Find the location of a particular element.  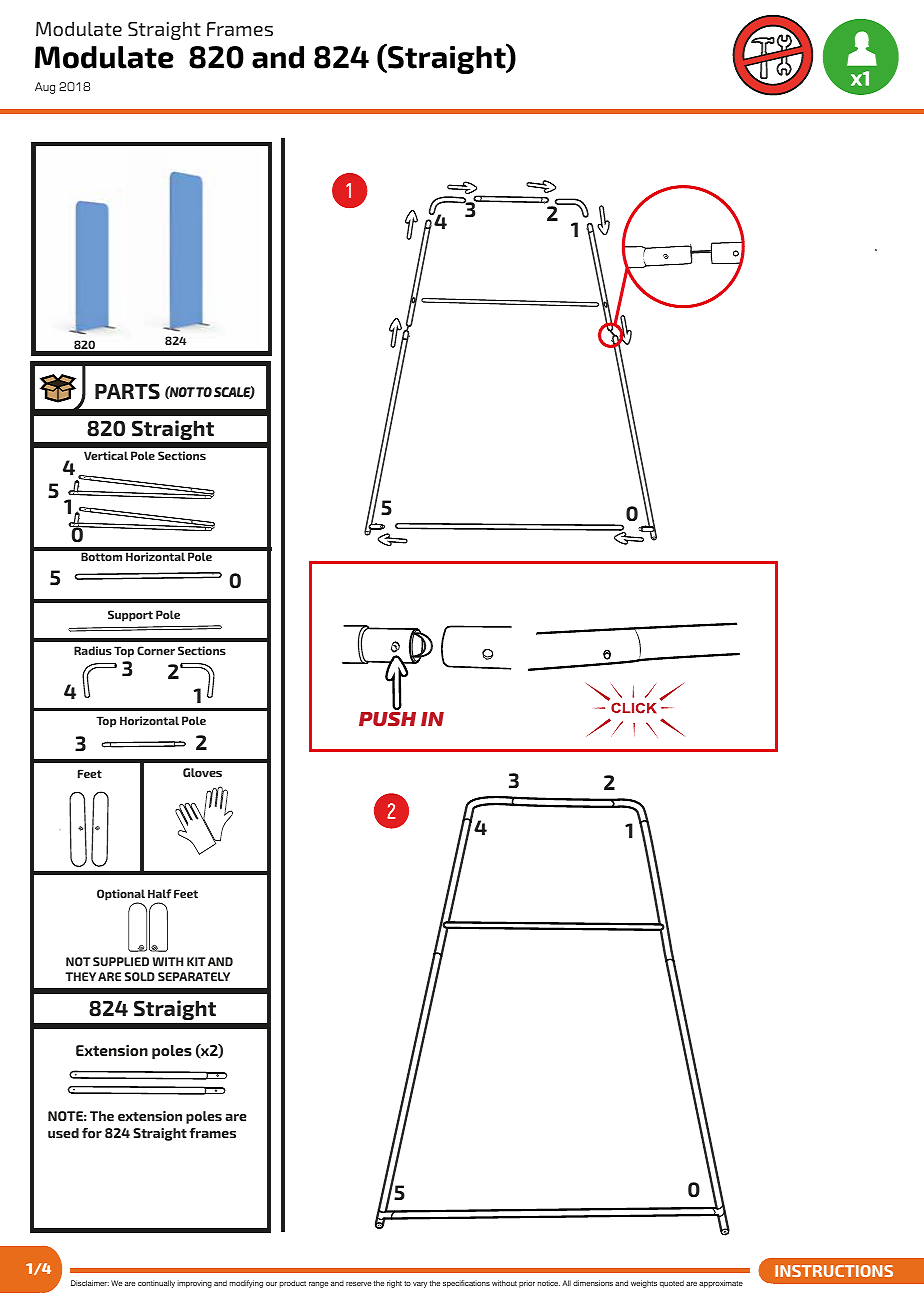

PARTS is located at coordinates (127, 391).
